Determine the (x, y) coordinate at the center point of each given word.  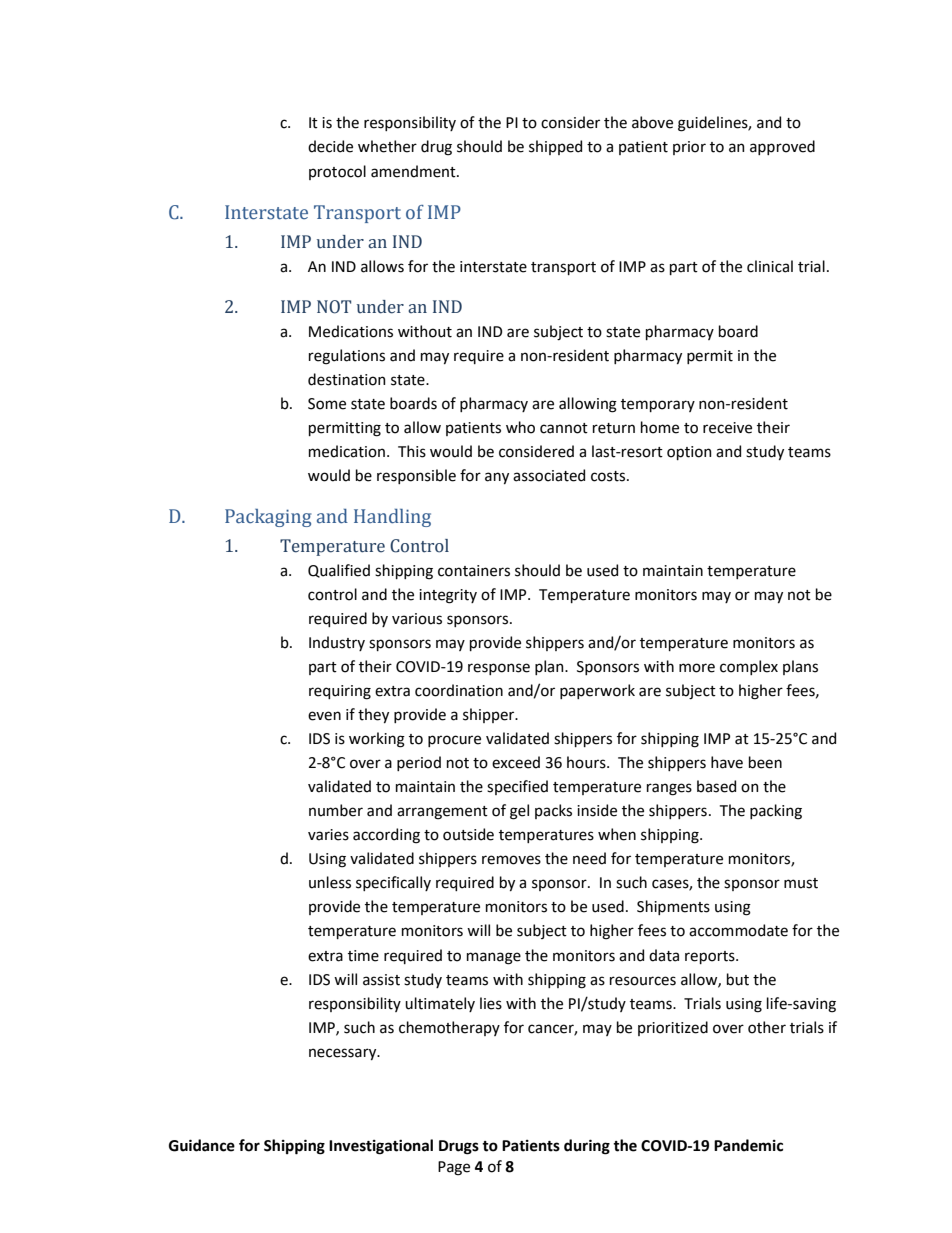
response (499, 669)
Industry (337, 643)
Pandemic (748, 1145)
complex (749, 667)
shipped (555, 147)
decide (330, 146)
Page (454, 1168)
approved (782, 147)
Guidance (202, 1145)
